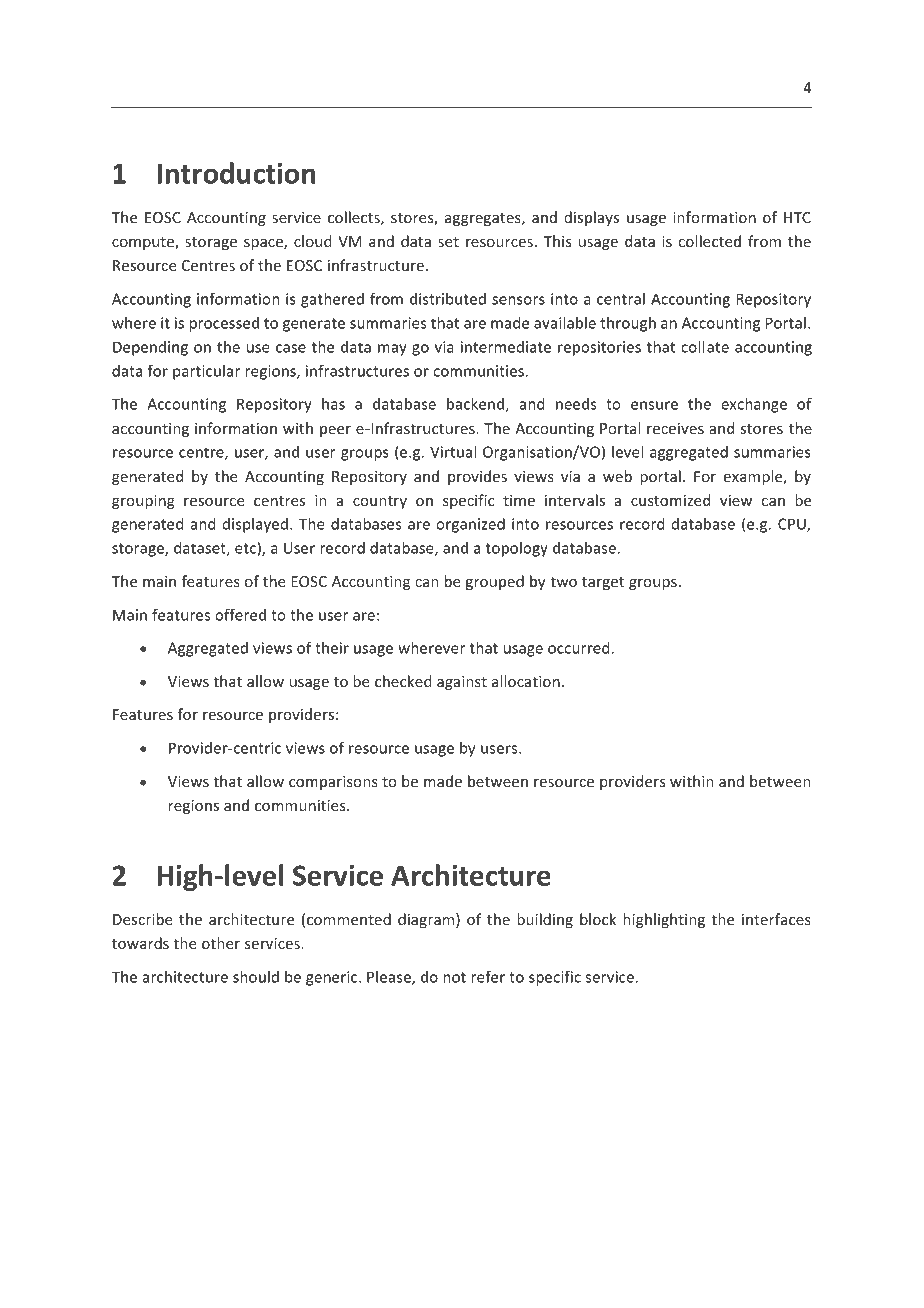  What do you see at coordinates (221, 943) in the screenshot?
I see `other` at bounding box center [221, 943].
